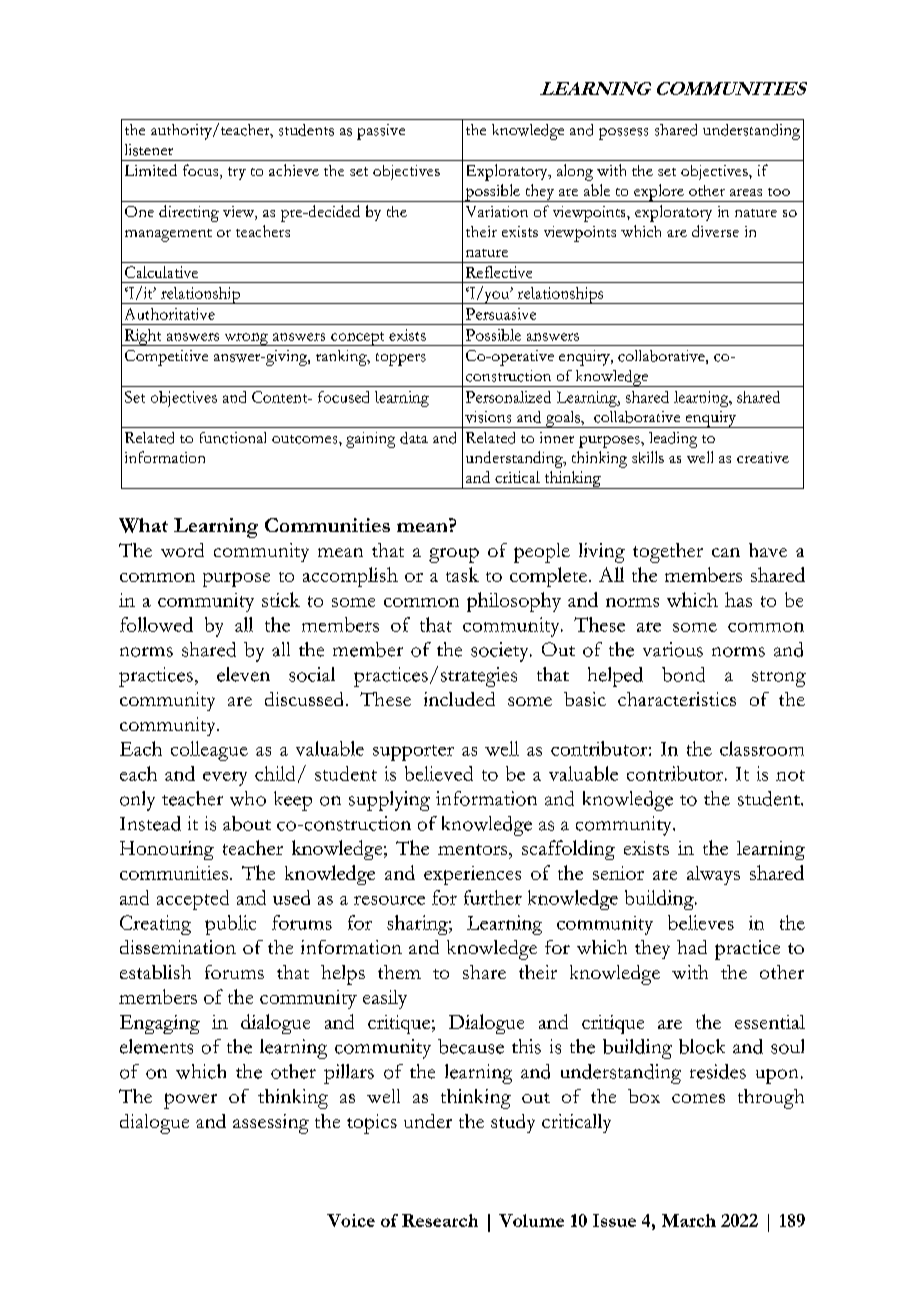 This screenshot has width=924, height=1313. What do you see at coordinates (271, 1124) in the screenshot?
I see `assessing` at bounding box center [271, 1124].
